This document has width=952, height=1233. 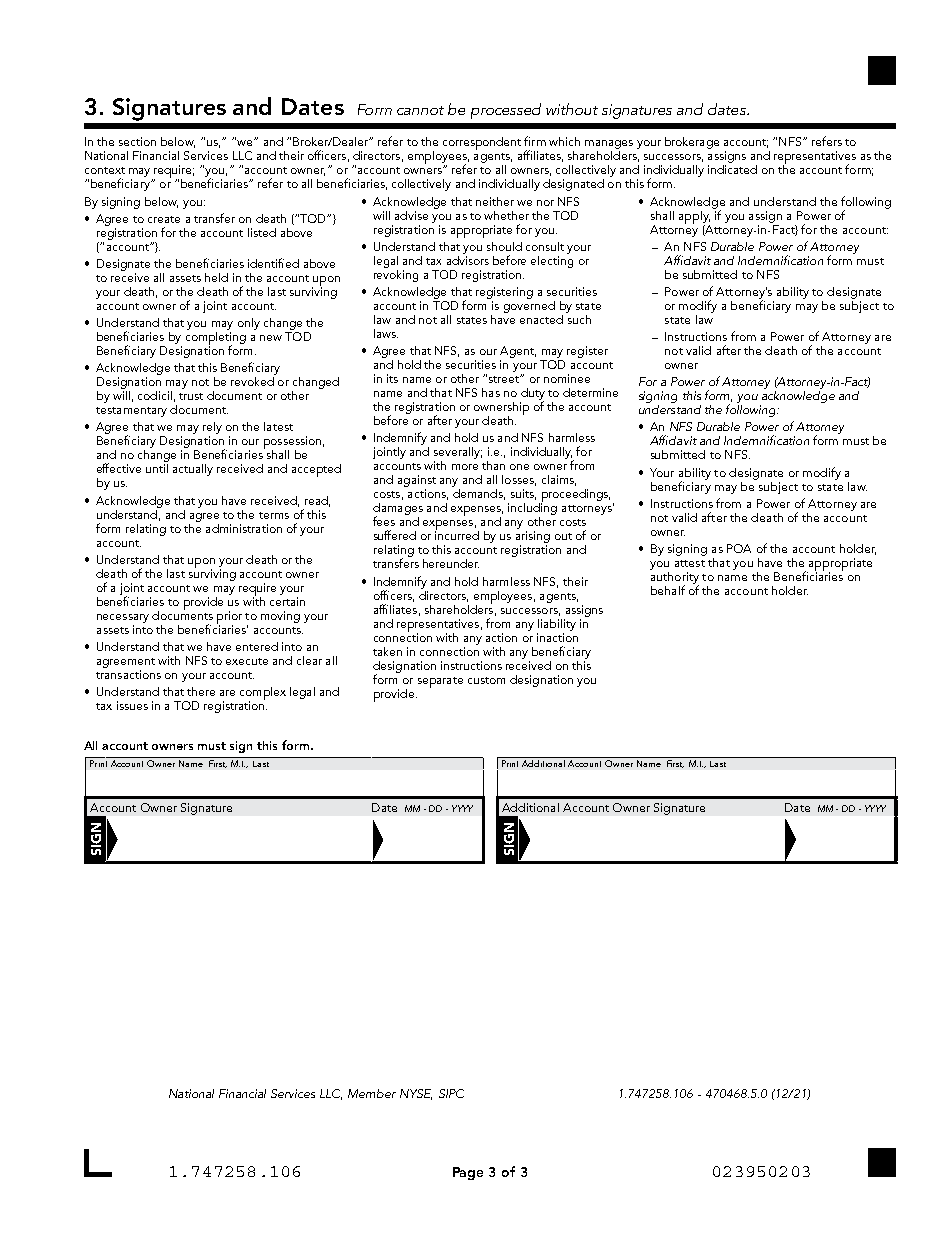 I want to click on NYSE, so click(x=416, y=1094).
